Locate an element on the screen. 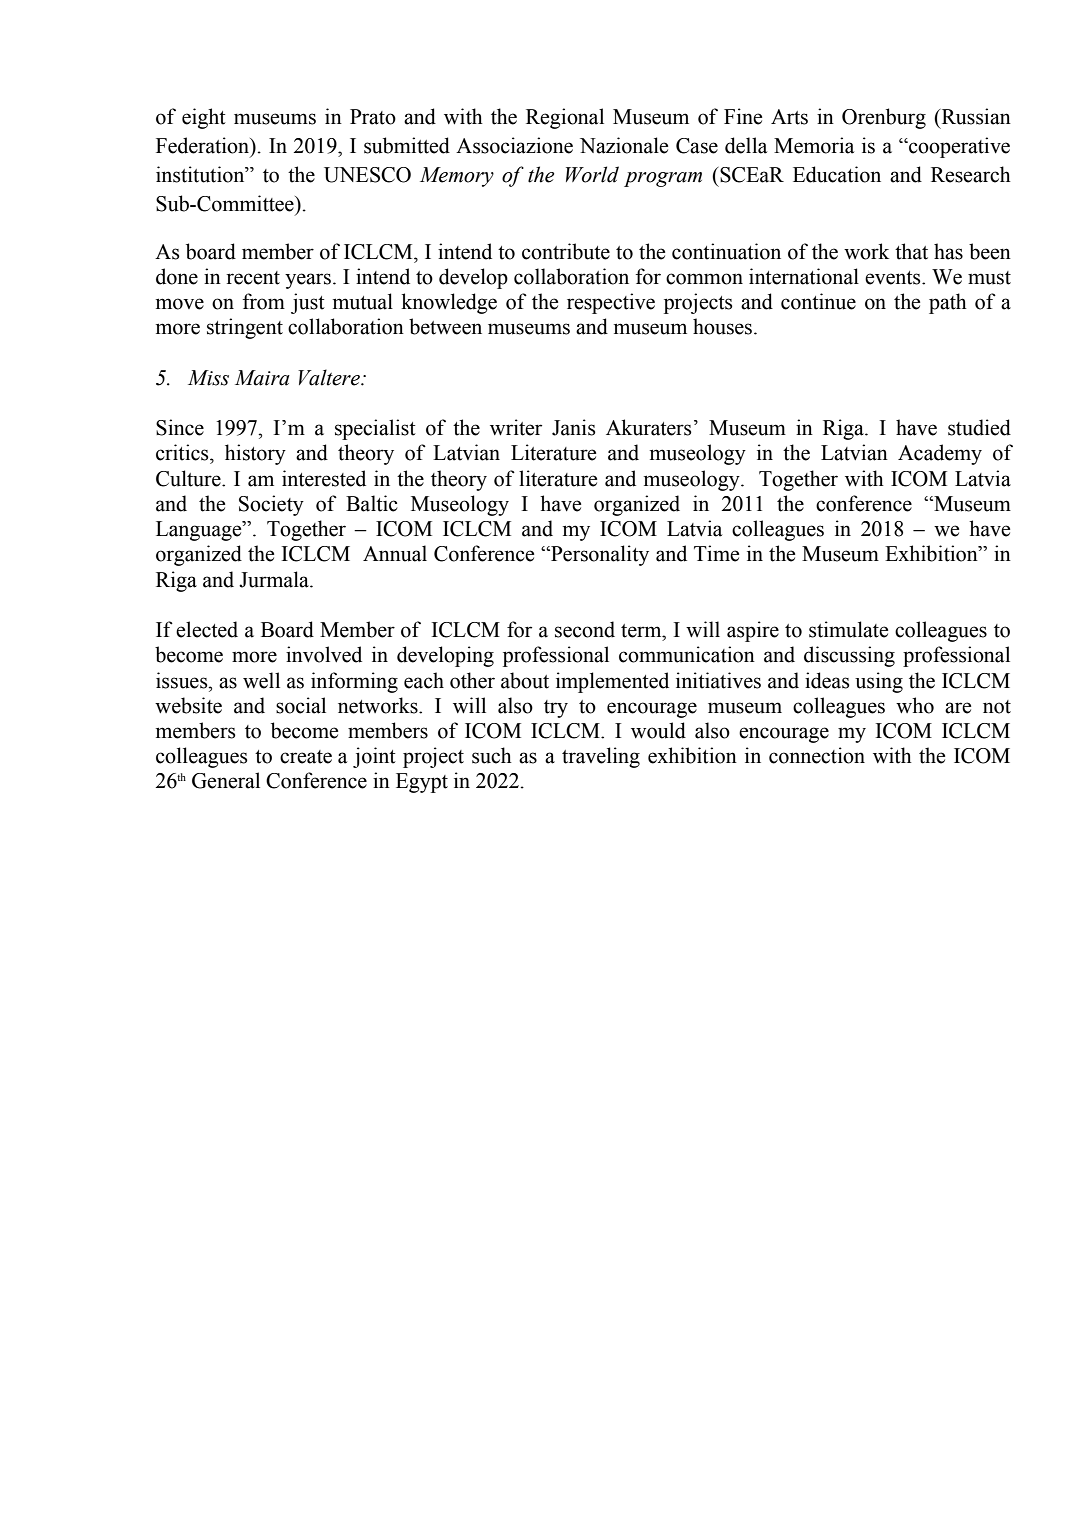 The width and height of the screenshot is (1088, 1538). traveling is located at coordinates (601, 757).
